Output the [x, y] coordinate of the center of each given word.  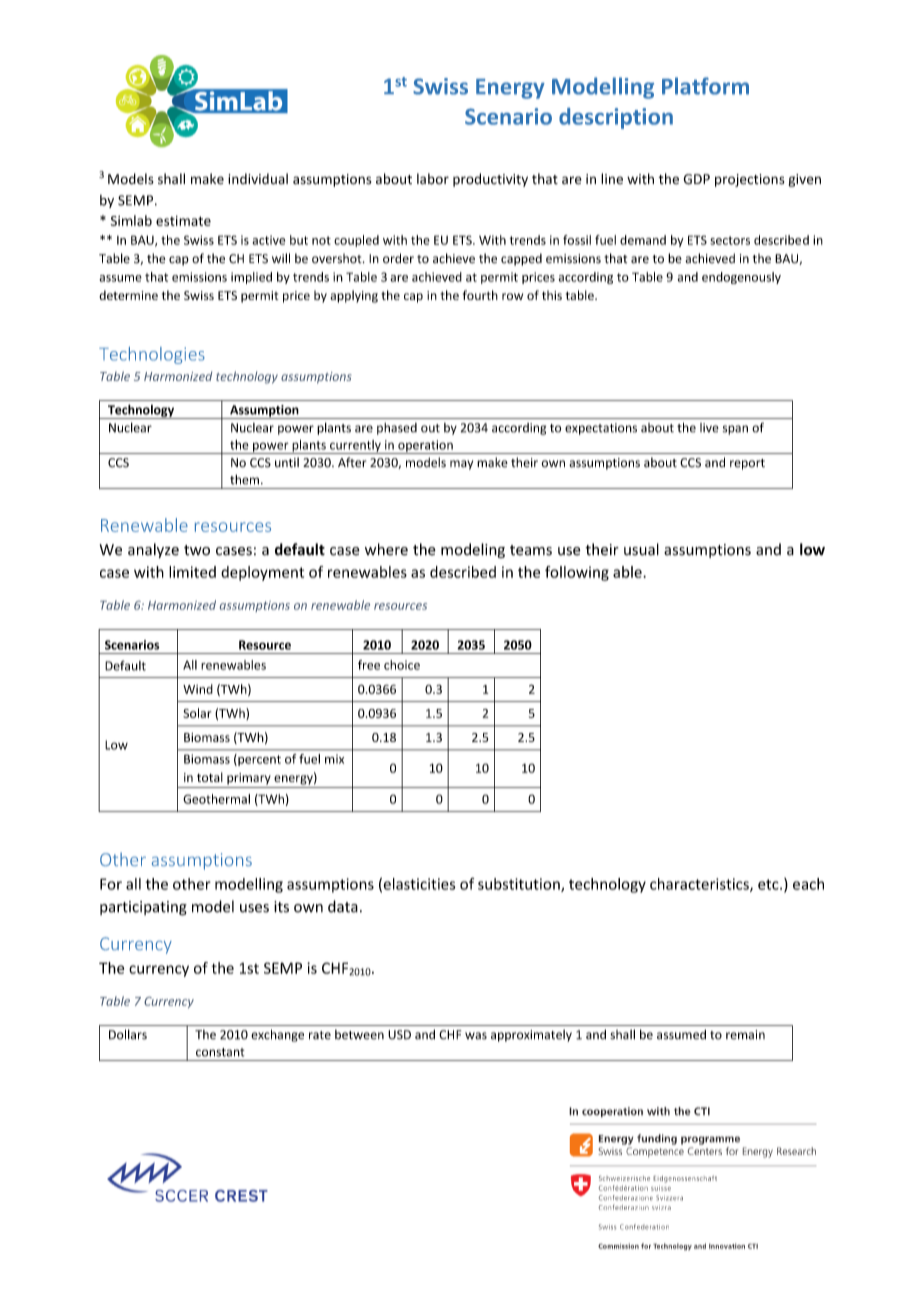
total [210, 777]
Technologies [152, 355]
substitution [520, 885]
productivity [490, 180]
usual [641, 549]
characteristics [700, 885]
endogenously [741, 278]
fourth [480, 295]
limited [192, 572]
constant [220, 1052]
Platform [705, 86]
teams [531, 550]
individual [258, 178]
